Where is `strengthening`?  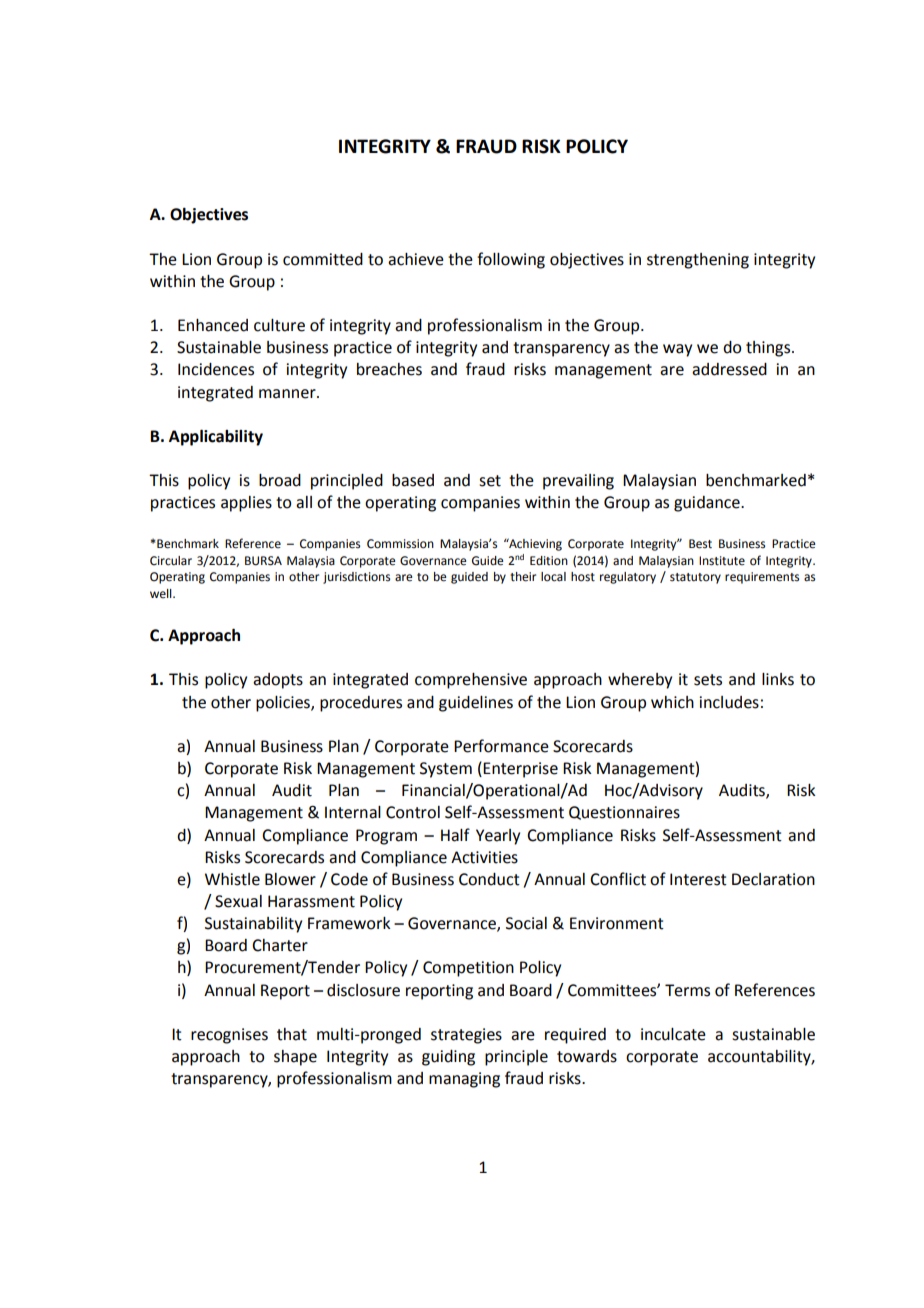 strengthening is located at coordinates (698, 261).
